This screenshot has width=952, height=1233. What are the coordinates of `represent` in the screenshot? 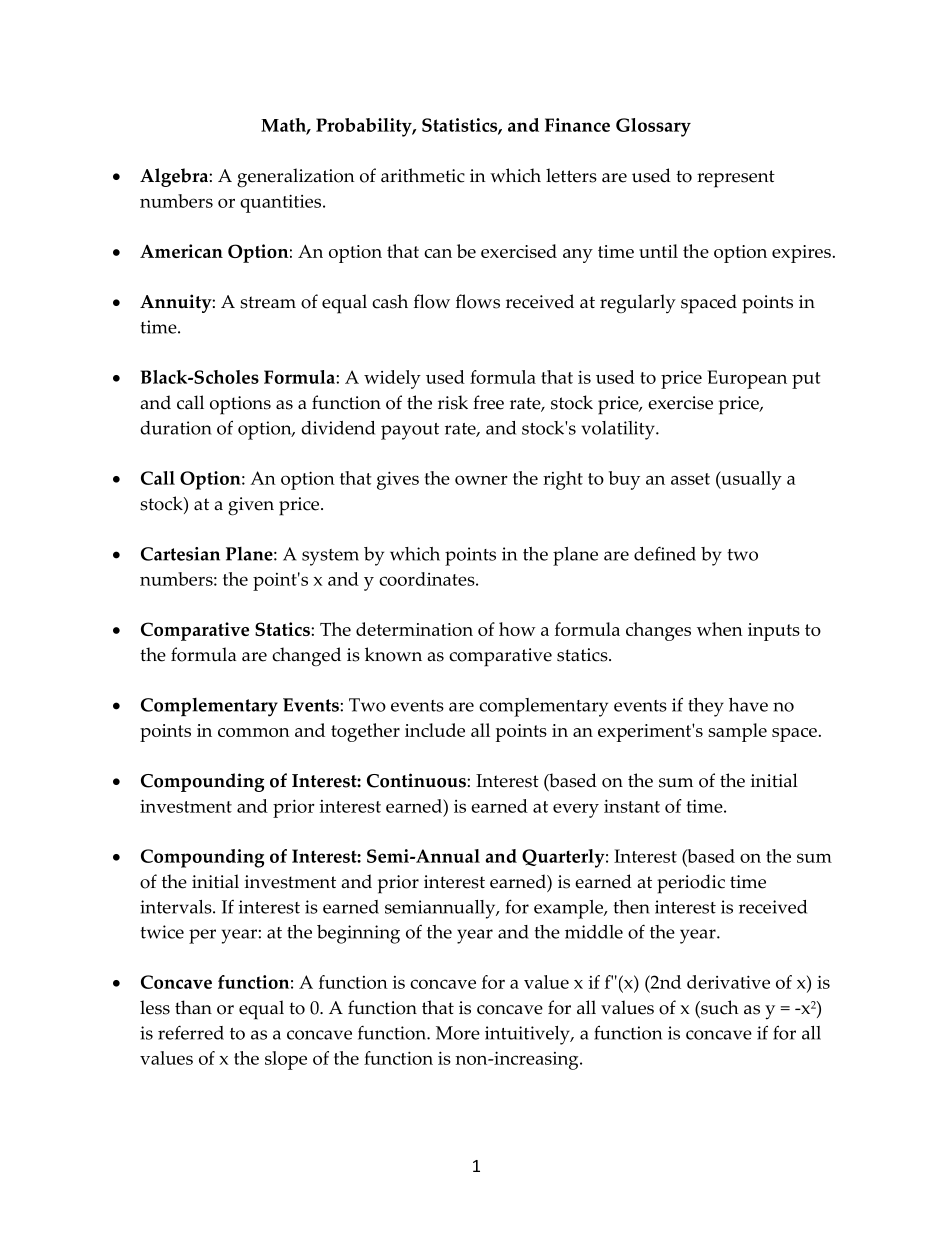 It's located at (736, 179).
